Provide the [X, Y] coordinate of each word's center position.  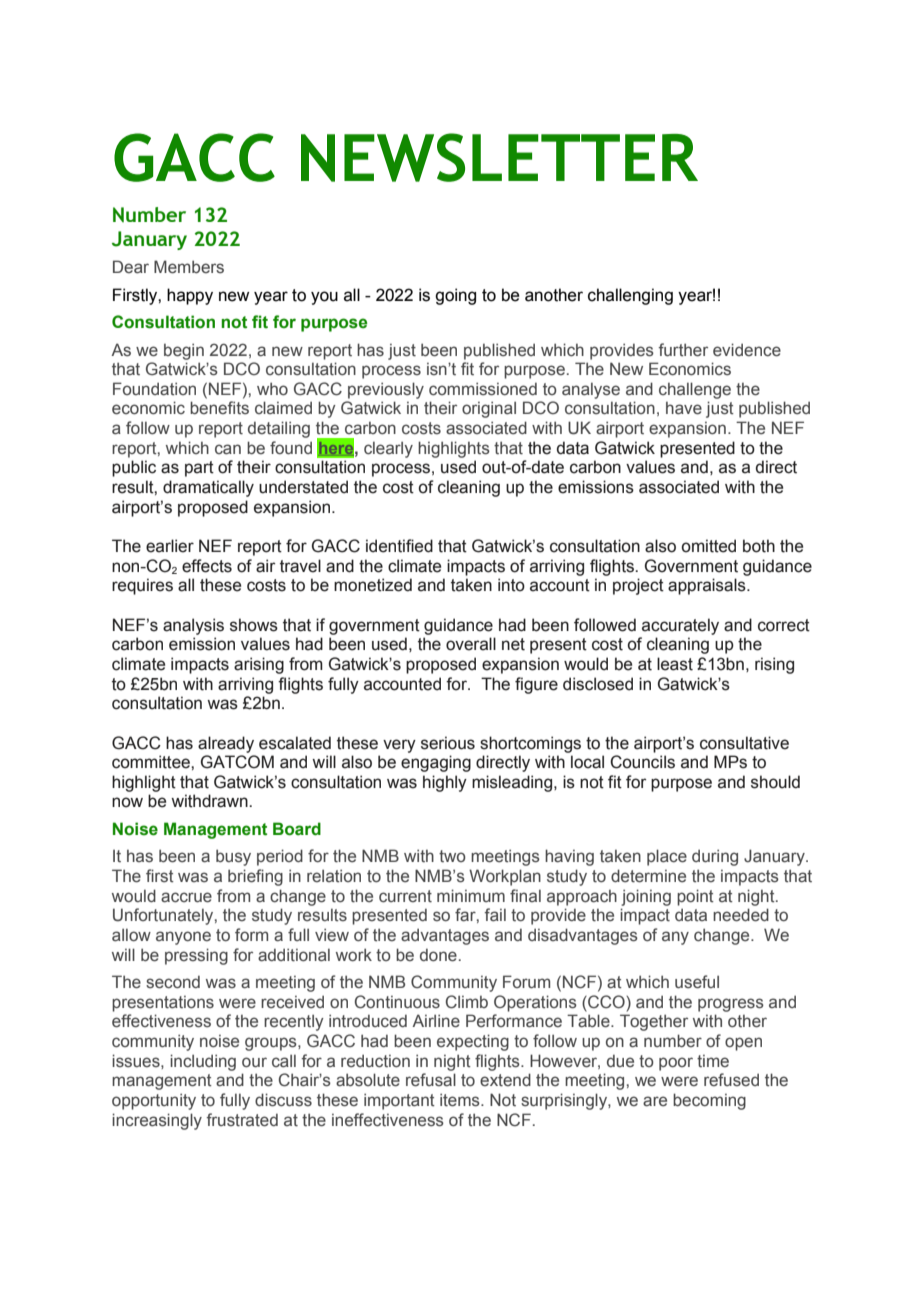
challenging [630, 296]
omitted [708, 546]
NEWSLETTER [499, 157]
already [226, 744]
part [199, 469]
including [203, 1062]
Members [189, 267]
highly [445, 783]
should [775, 782]
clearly [388, 449]
